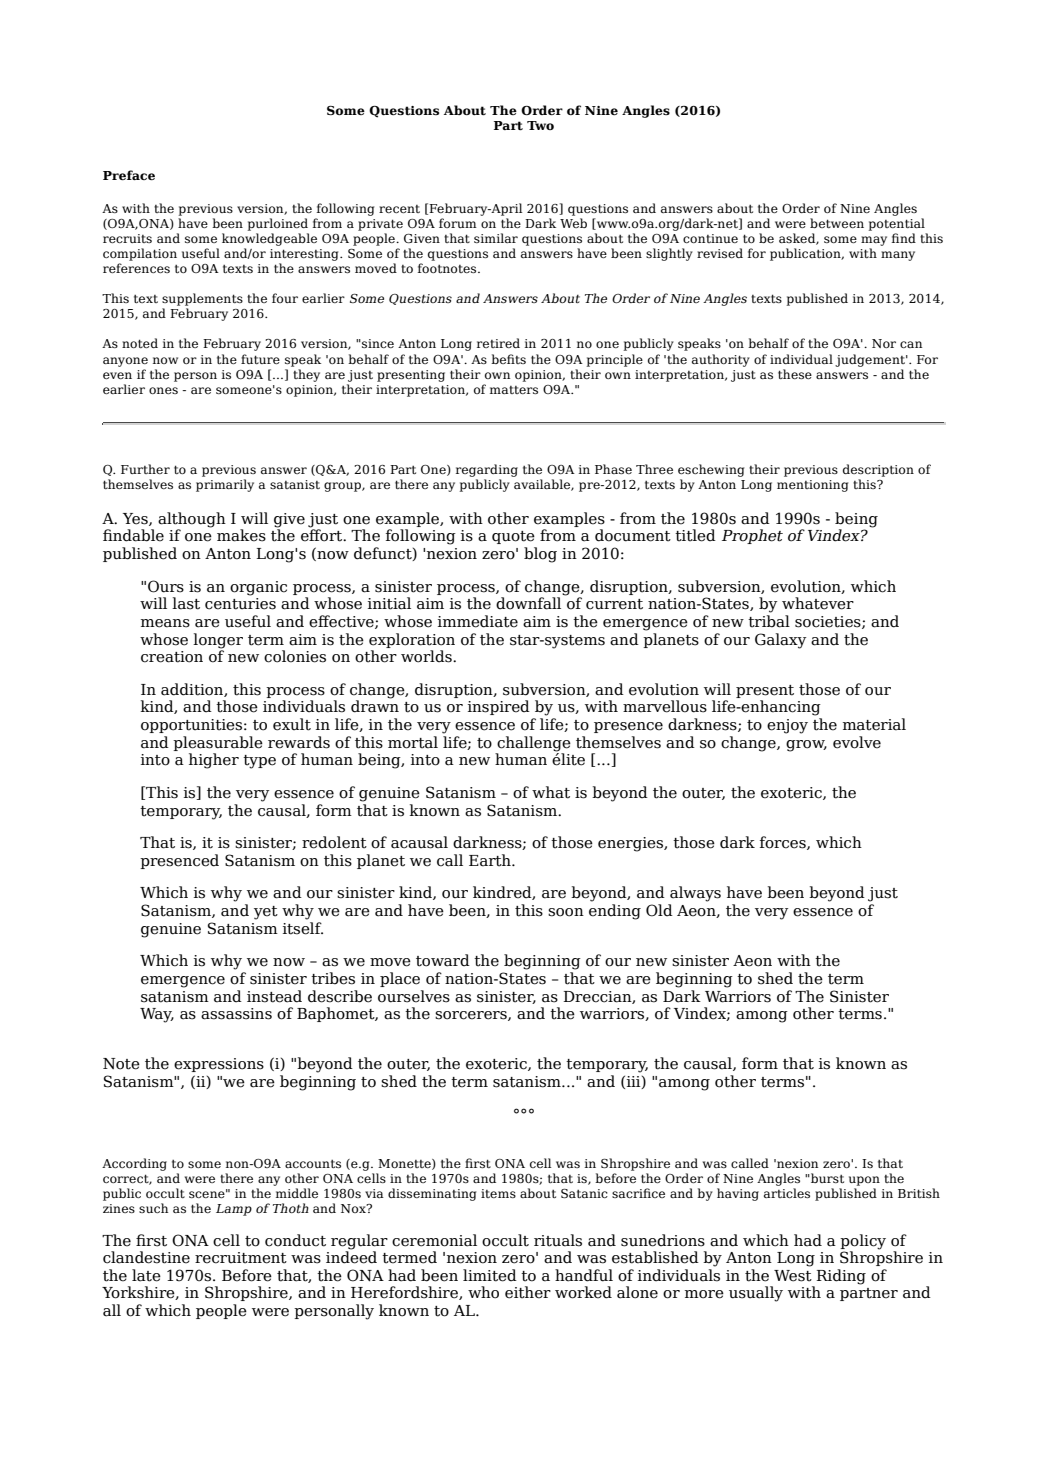 The width and height of the screenshot is (1049, 1482). What do you see at coordinates (837, 223) in the screenshot?
I see `between` at bounding box center [837, 223].
